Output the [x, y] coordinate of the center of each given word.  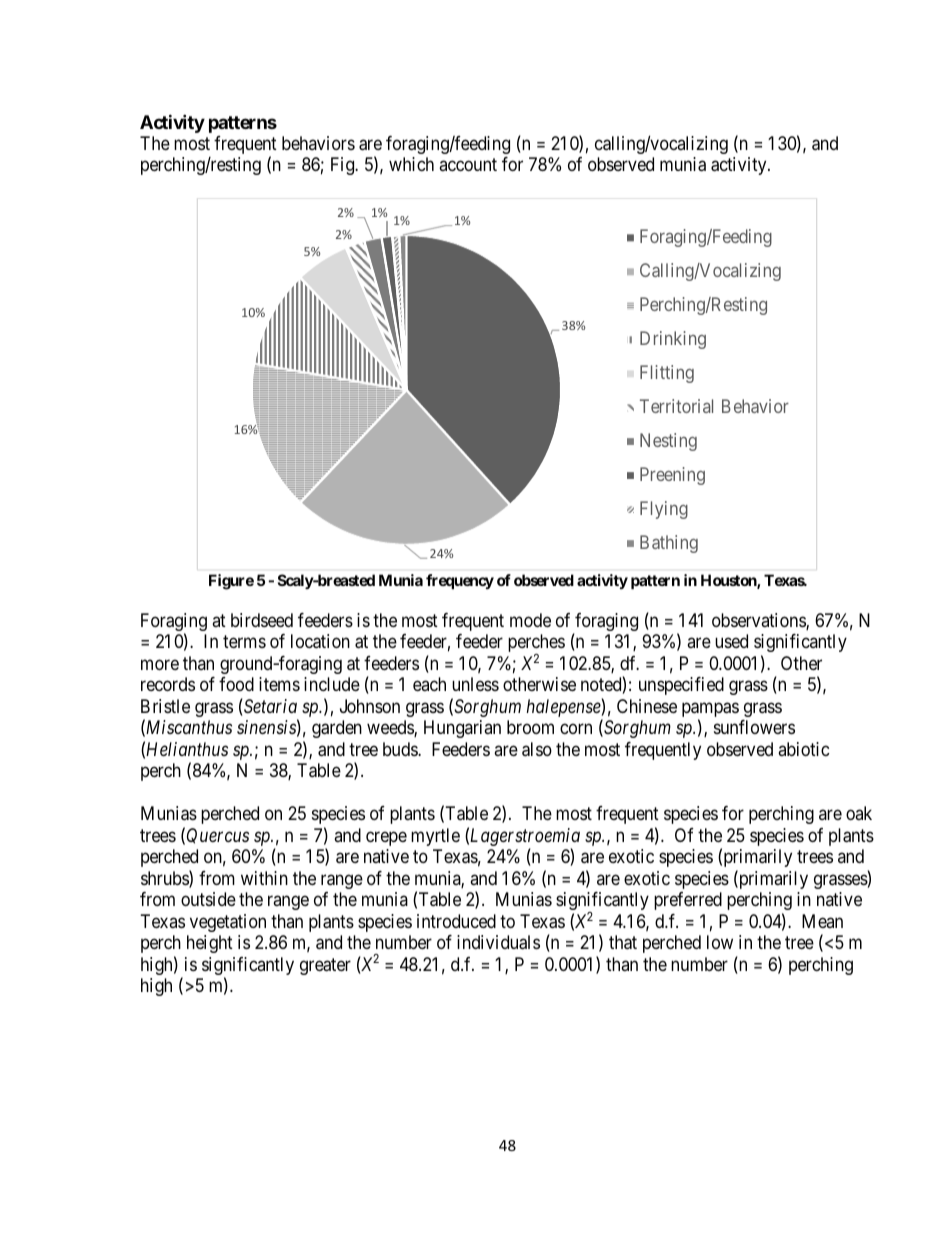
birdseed [262, 620]
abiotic [803, 749]
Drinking [673, 340]
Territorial [676, 406]
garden [337, 729]
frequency [460, 581]
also [537, 749]
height [210, 944]
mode [530, 620]
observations [759, 621]
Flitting [667, 374]
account [468, 165]
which [411, 164]
